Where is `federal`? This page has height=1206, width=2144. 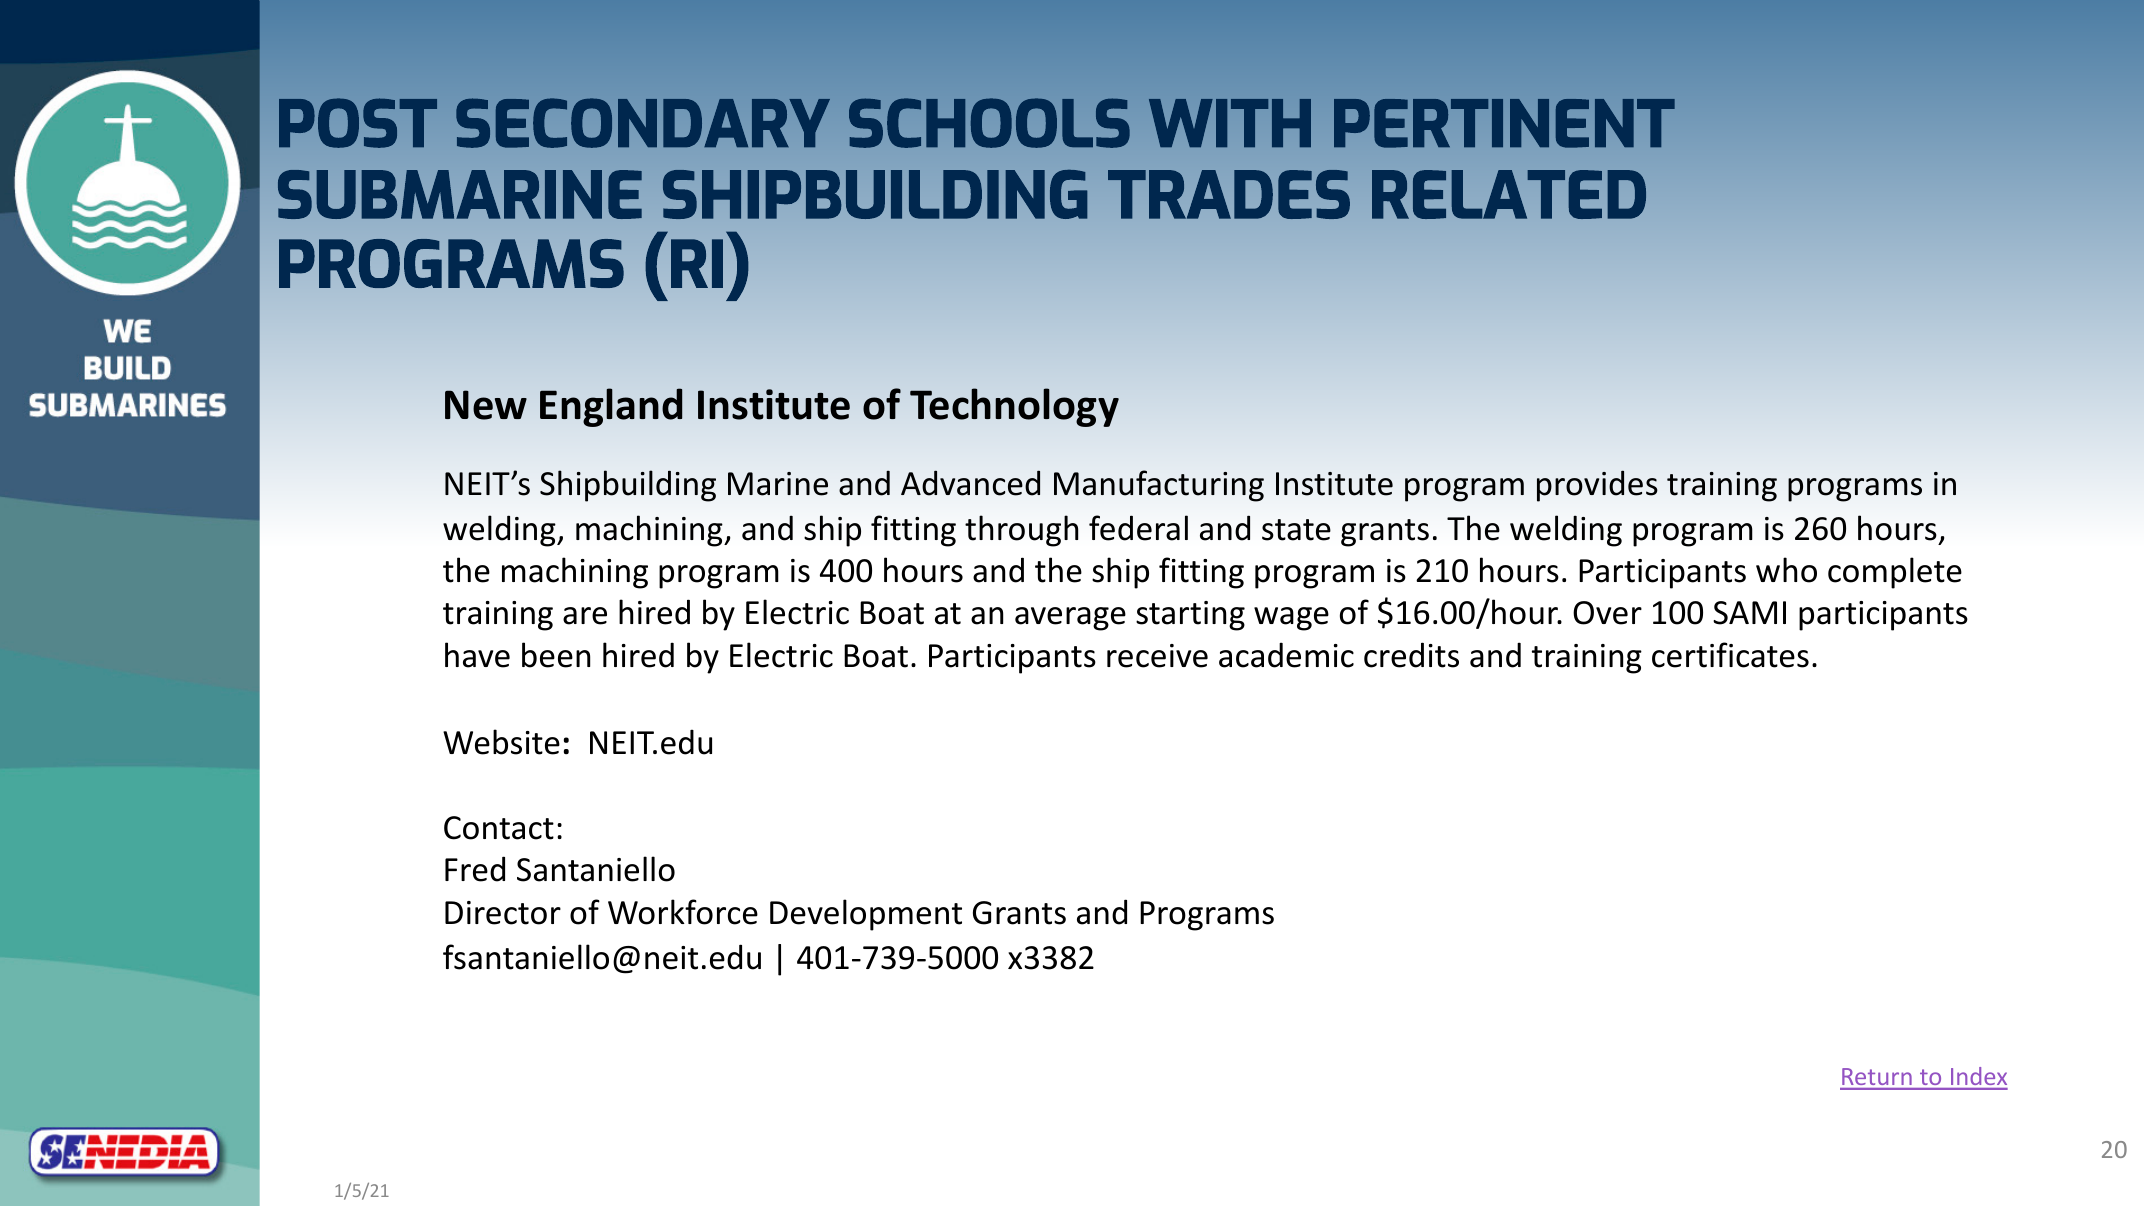
federal is located at coordinates (1138, 528).
